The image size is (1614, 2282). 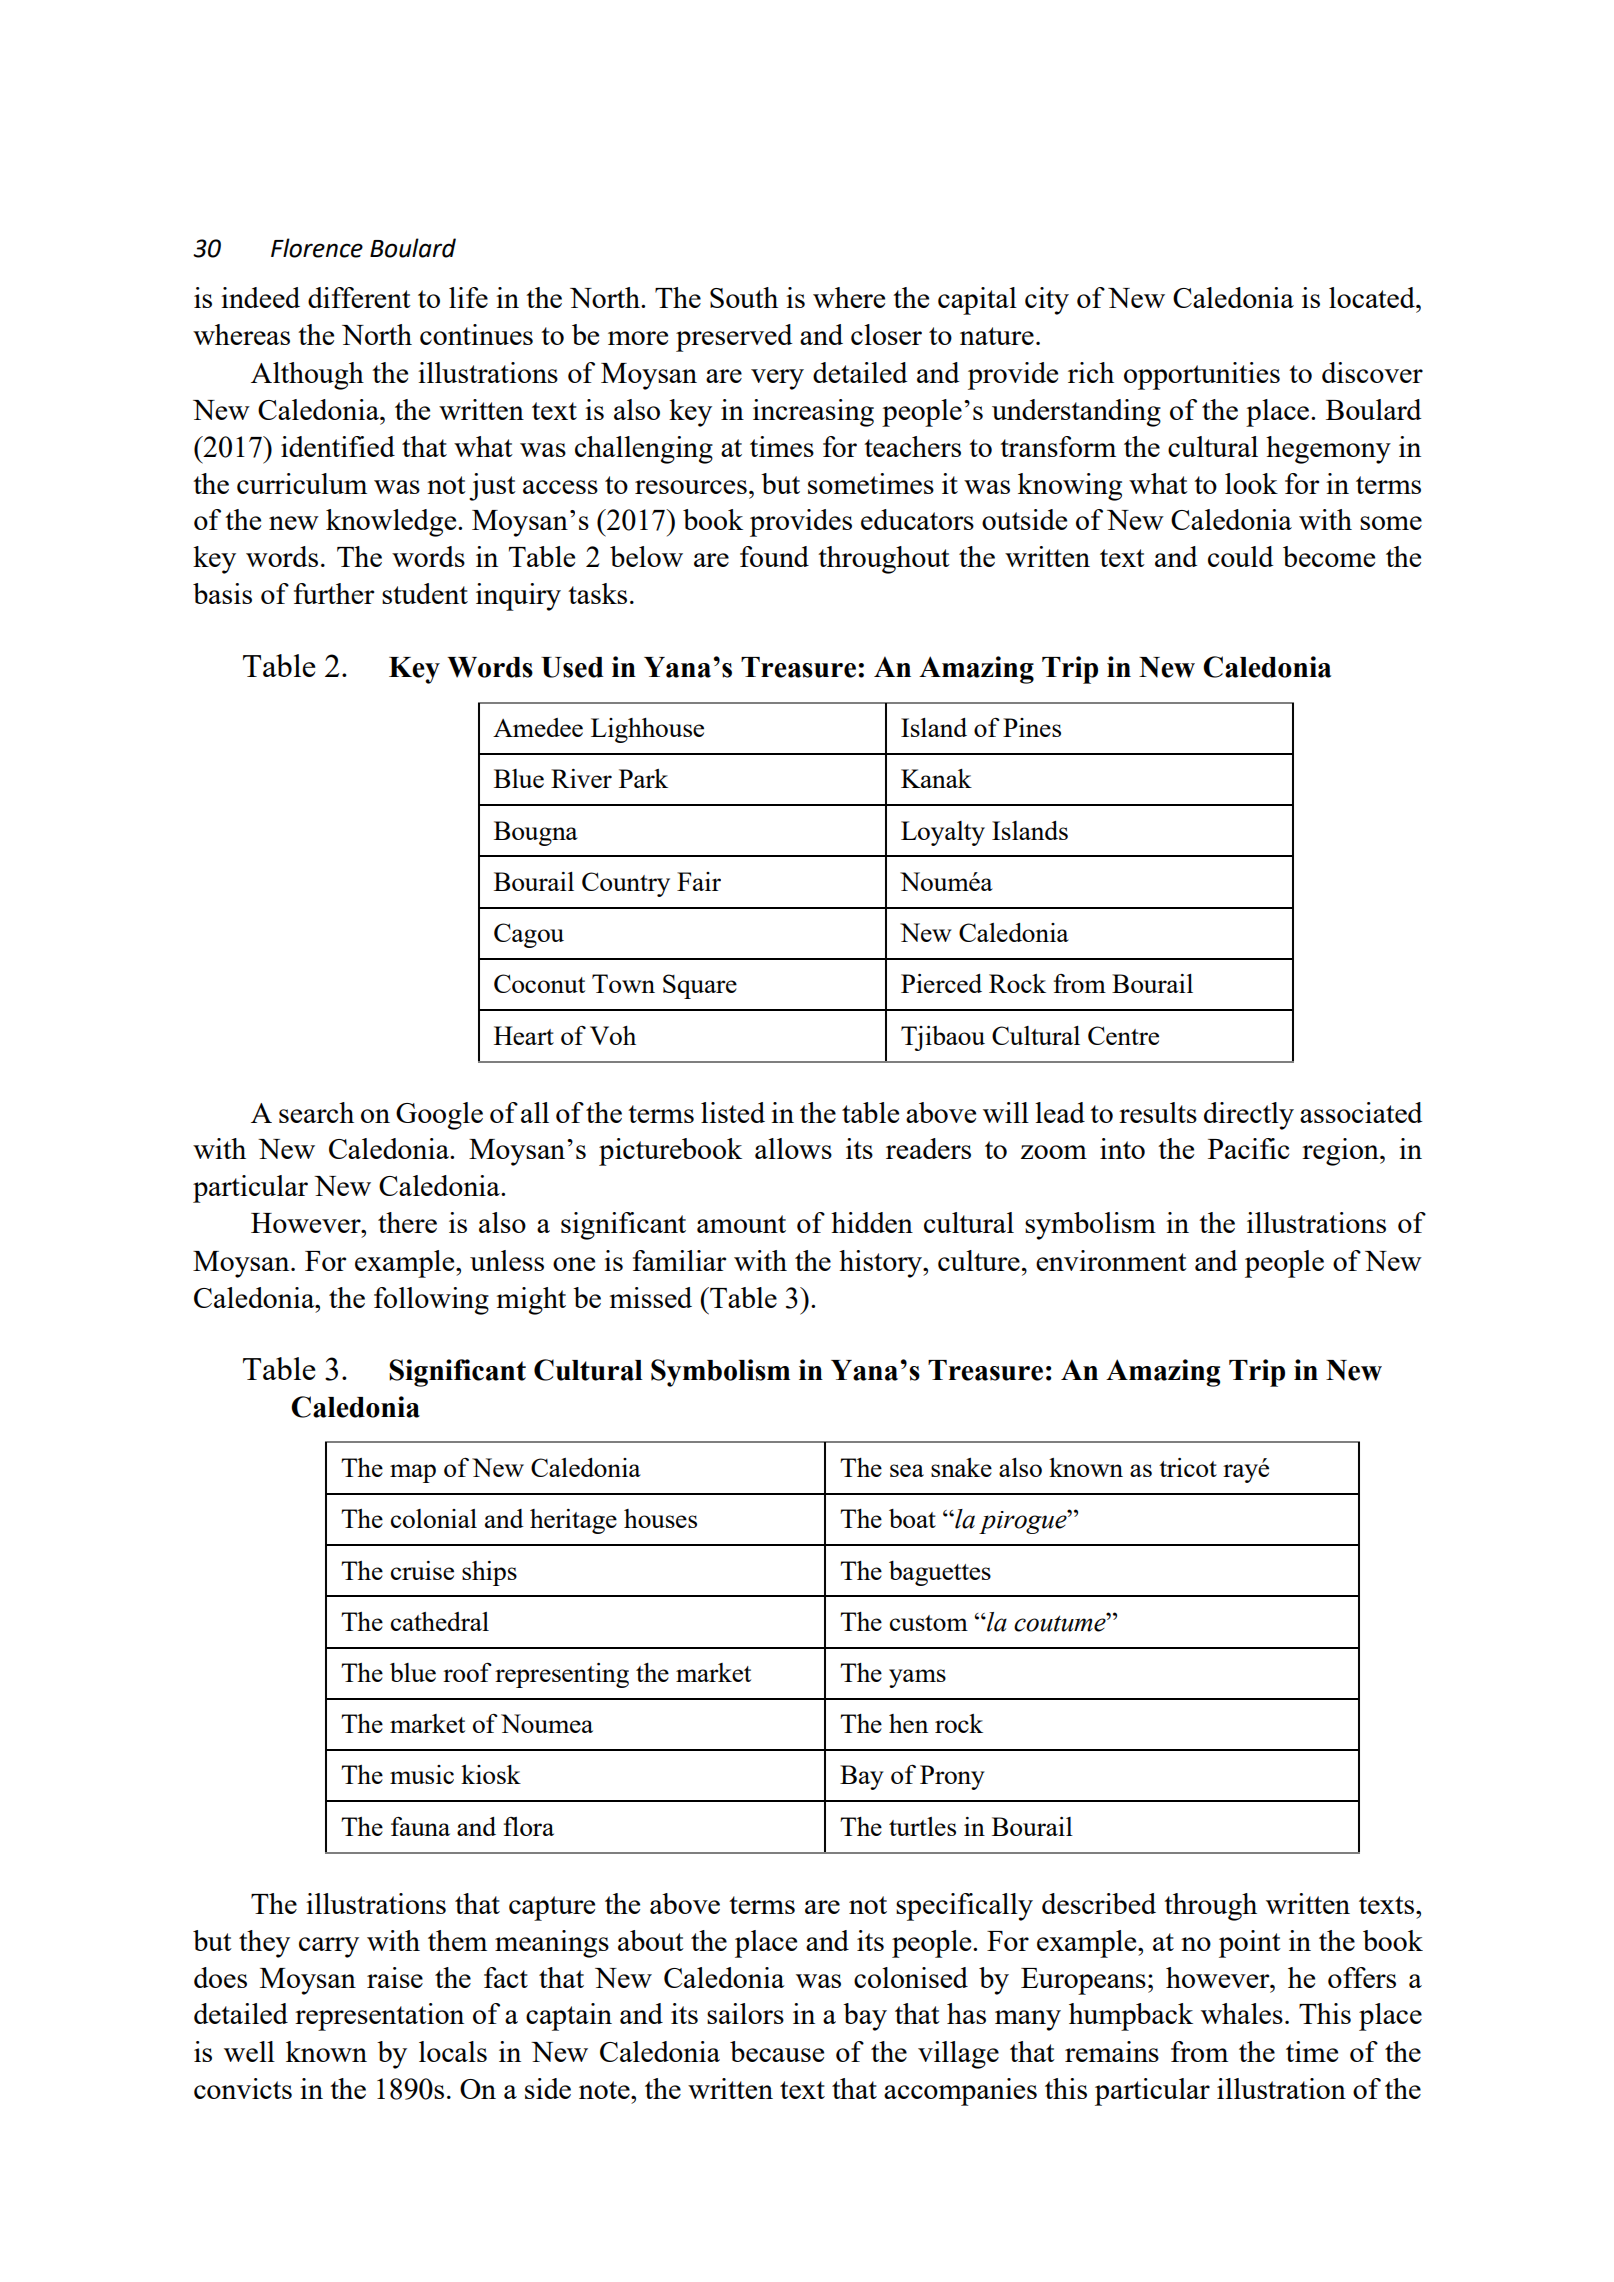 What do you see at coordinates (699, 881) in the page?
I see `Fair` at bounding box center [699, 881].
